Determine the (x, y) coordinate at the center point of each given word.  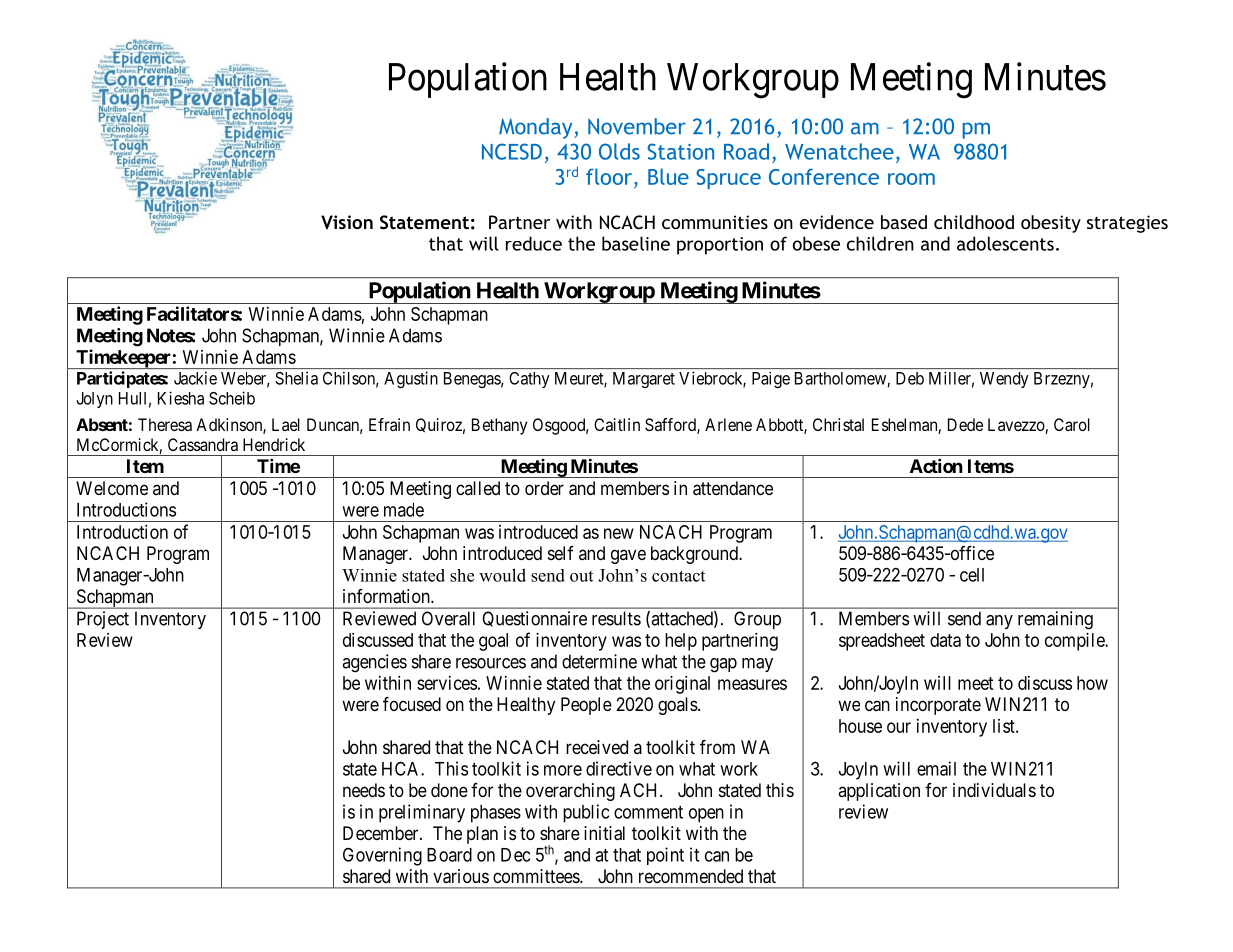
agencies (374, 663)
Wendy (1004, 380)
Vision (347, 222)
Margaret (644, 380)
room (911, 179)
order (544, 488)
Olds (619, 151)
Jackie (195, 378)
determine (599, 661)
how (1092, 683)
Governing (382, 856)
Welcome (112, 488)
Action (936, 465)
